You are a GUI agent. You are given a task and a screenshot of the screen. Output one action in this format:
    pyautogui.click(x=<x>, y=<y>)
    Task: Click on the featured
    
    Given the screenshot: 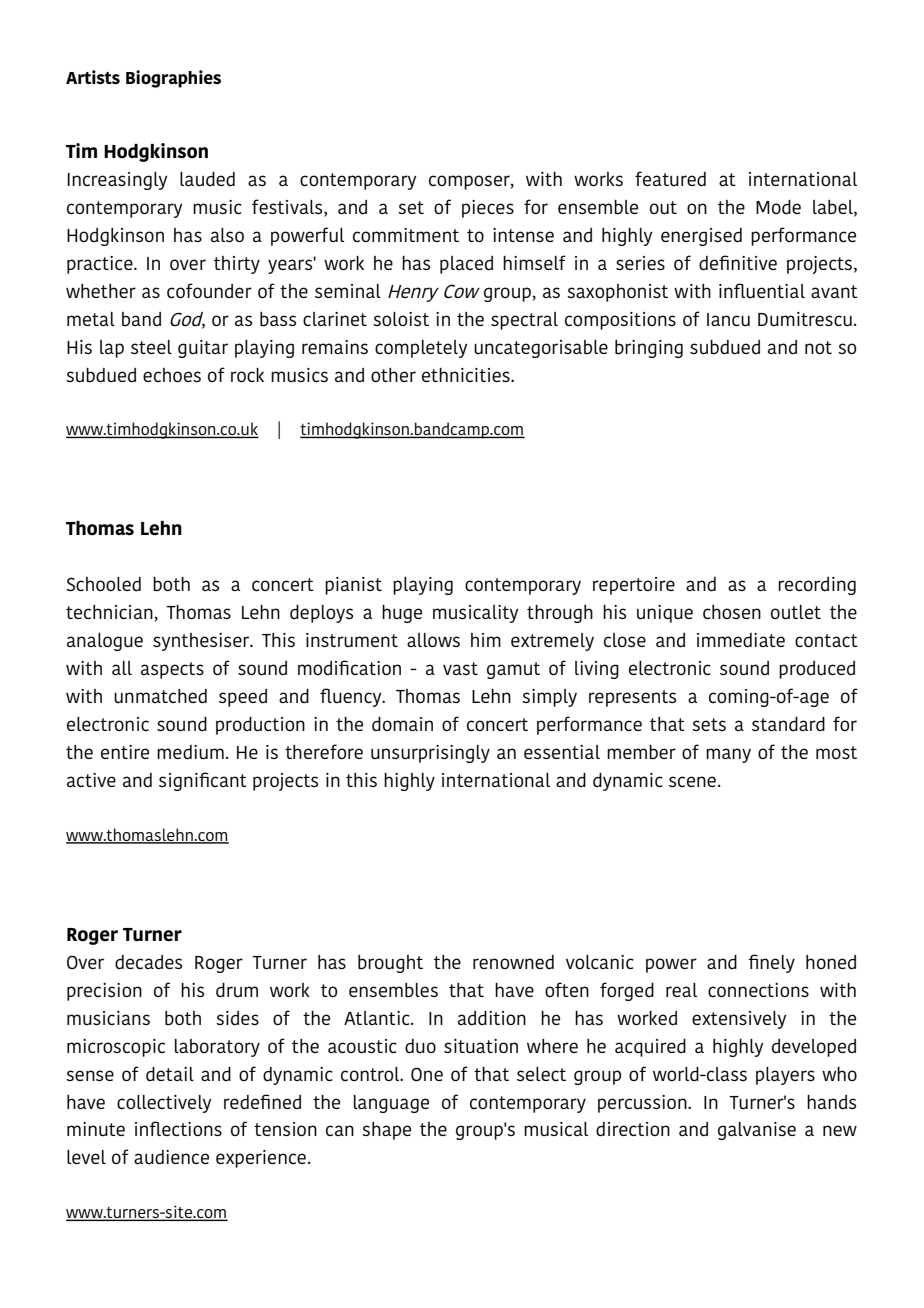 What is the action you would take?
    pyautogui.click(x=670, y=178)
